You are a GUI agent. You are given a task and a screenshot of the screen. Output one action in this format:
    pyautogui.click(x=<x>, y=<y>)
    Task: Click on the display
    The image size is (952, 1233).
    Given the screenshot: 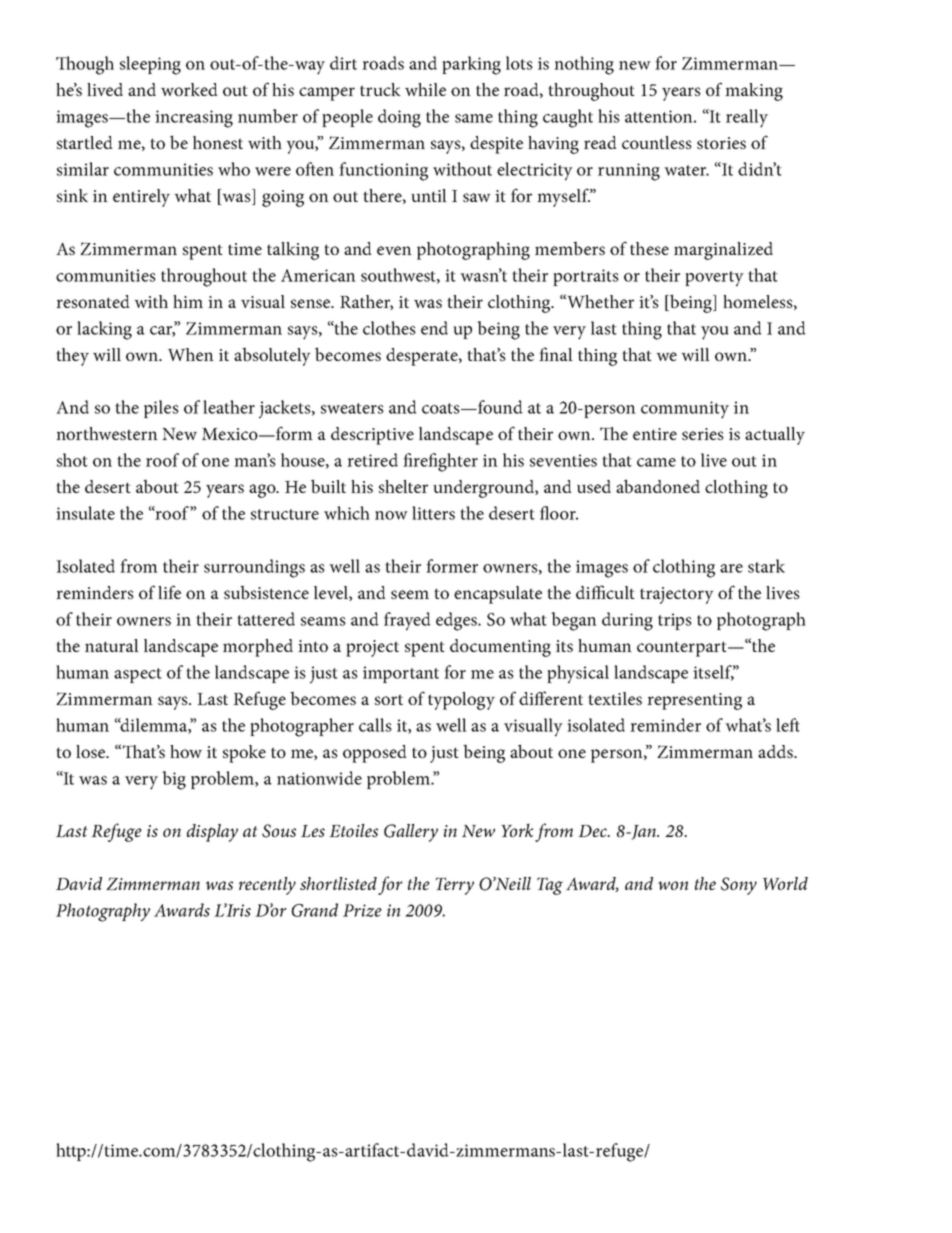 What is the action you would take?
    pyautogui.click(x=212, y=833)
